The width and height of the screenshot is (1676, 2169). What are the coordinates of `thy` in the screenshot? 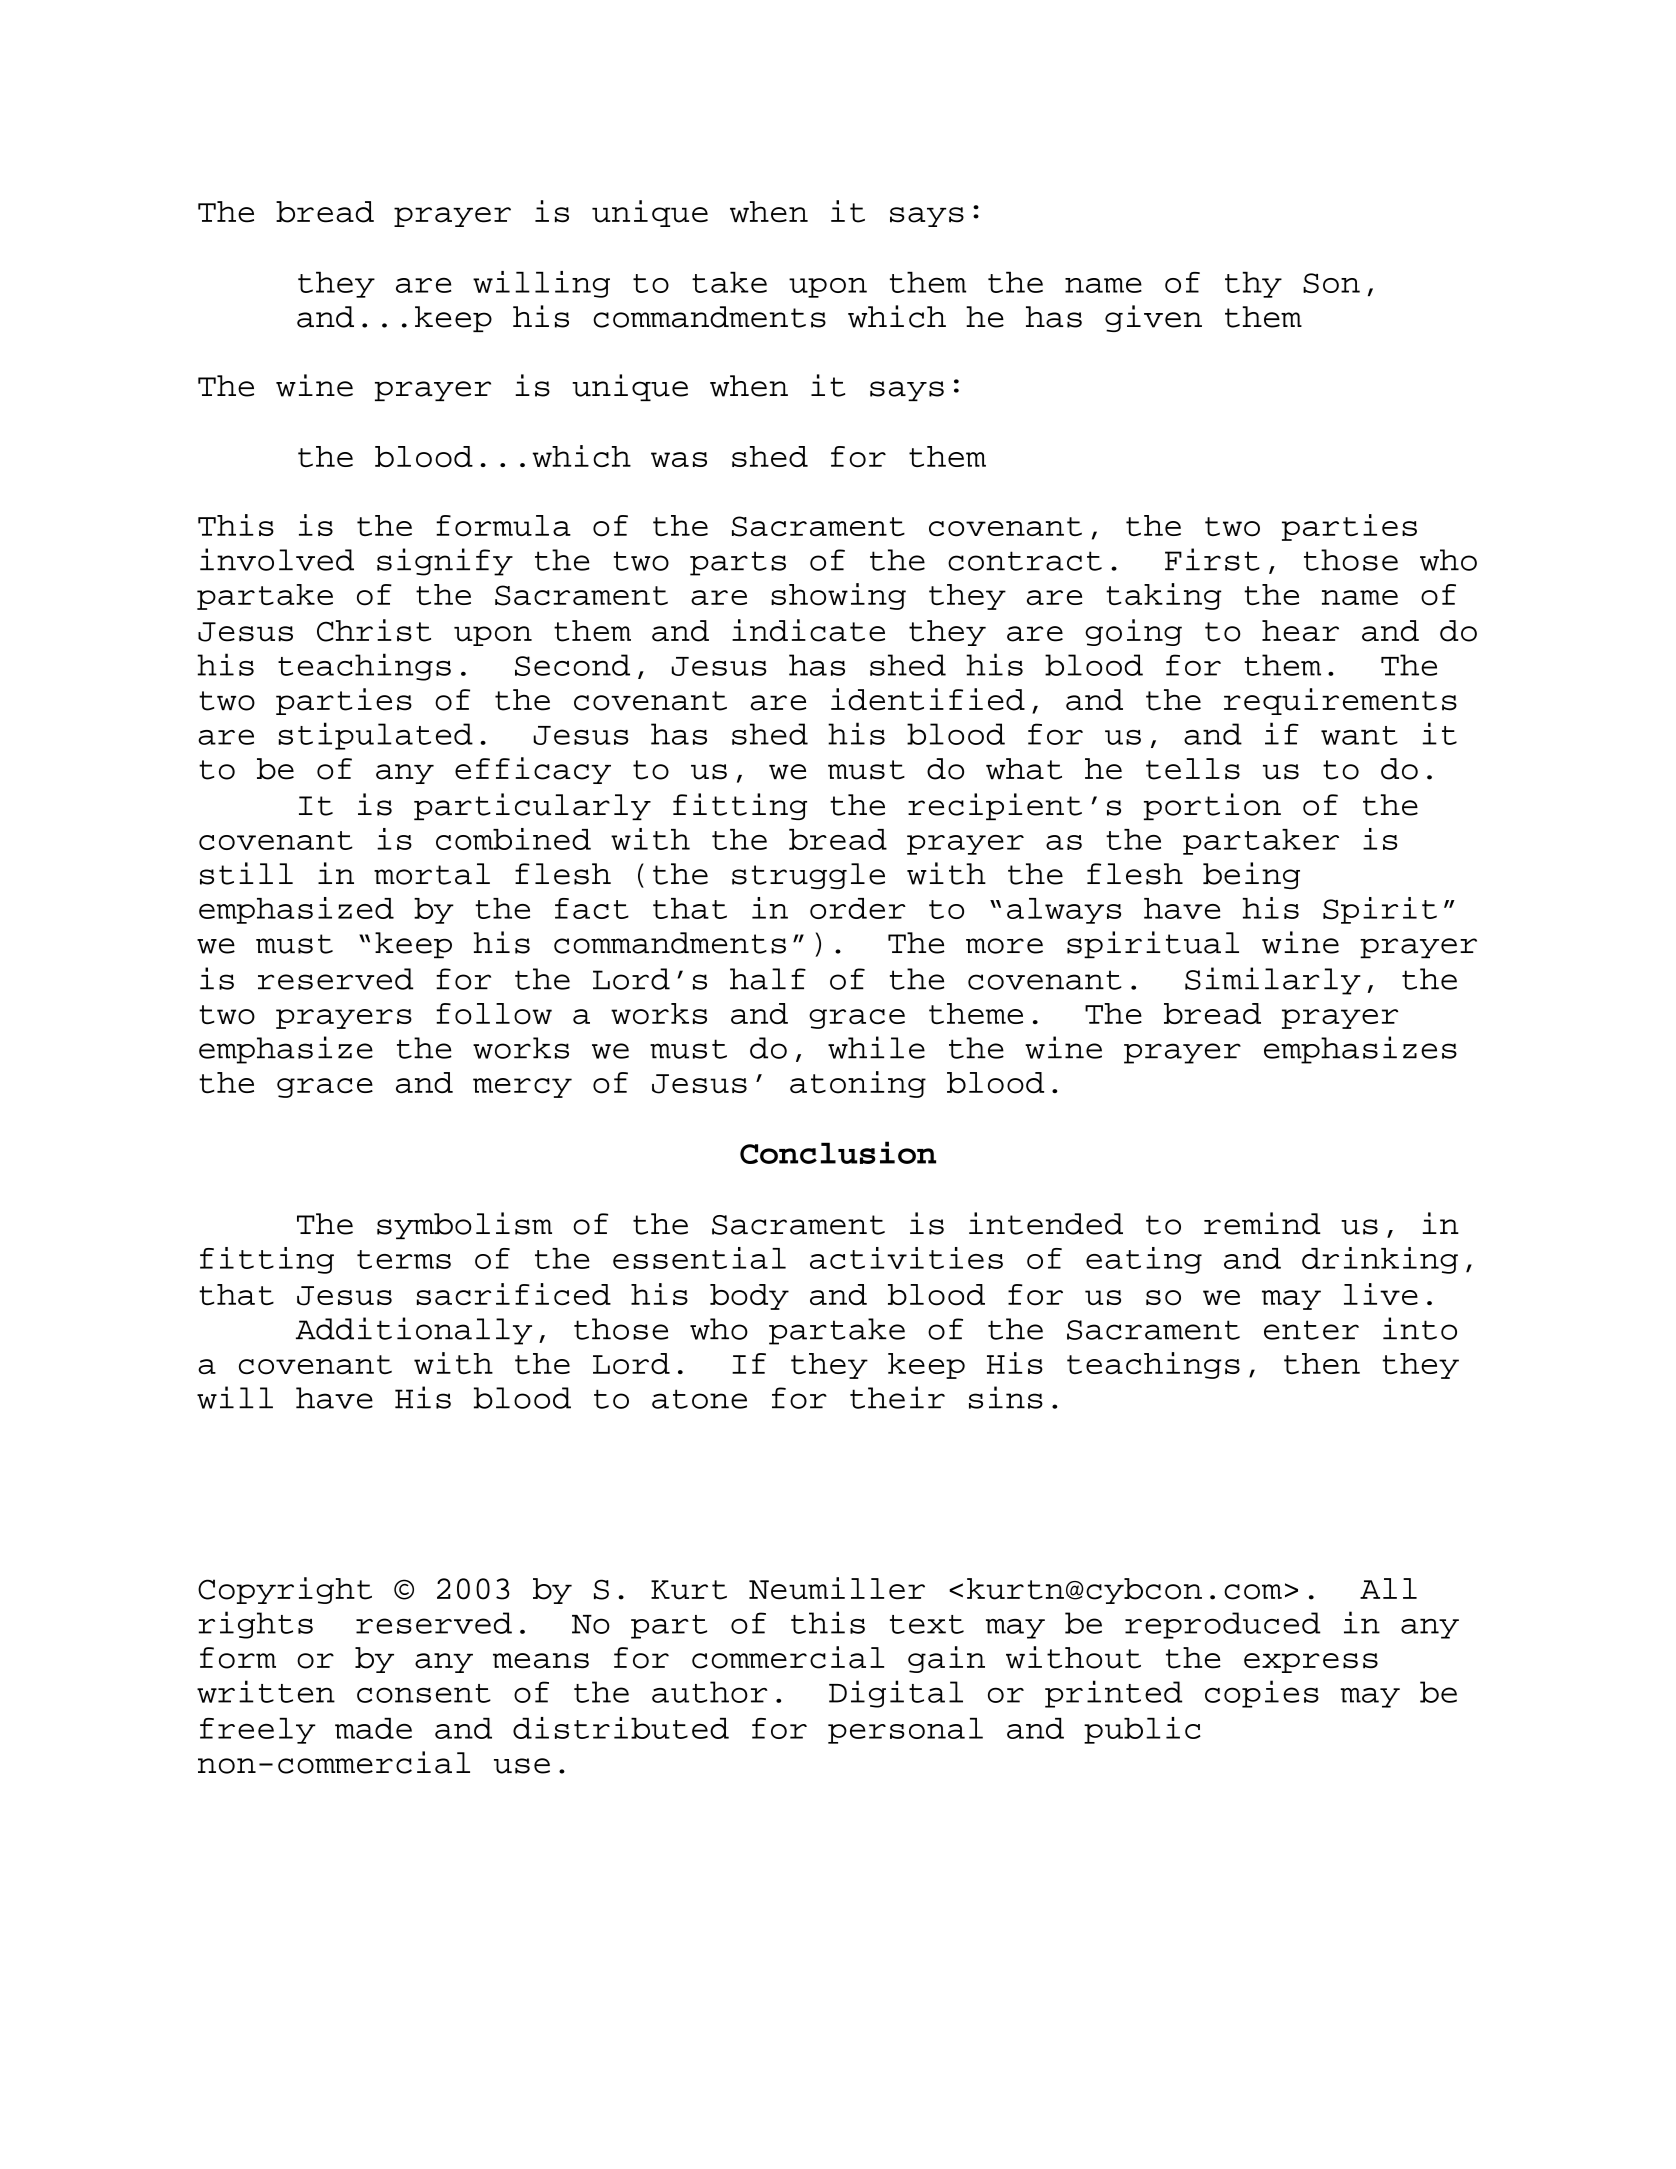 It's located at (1253, 285).
